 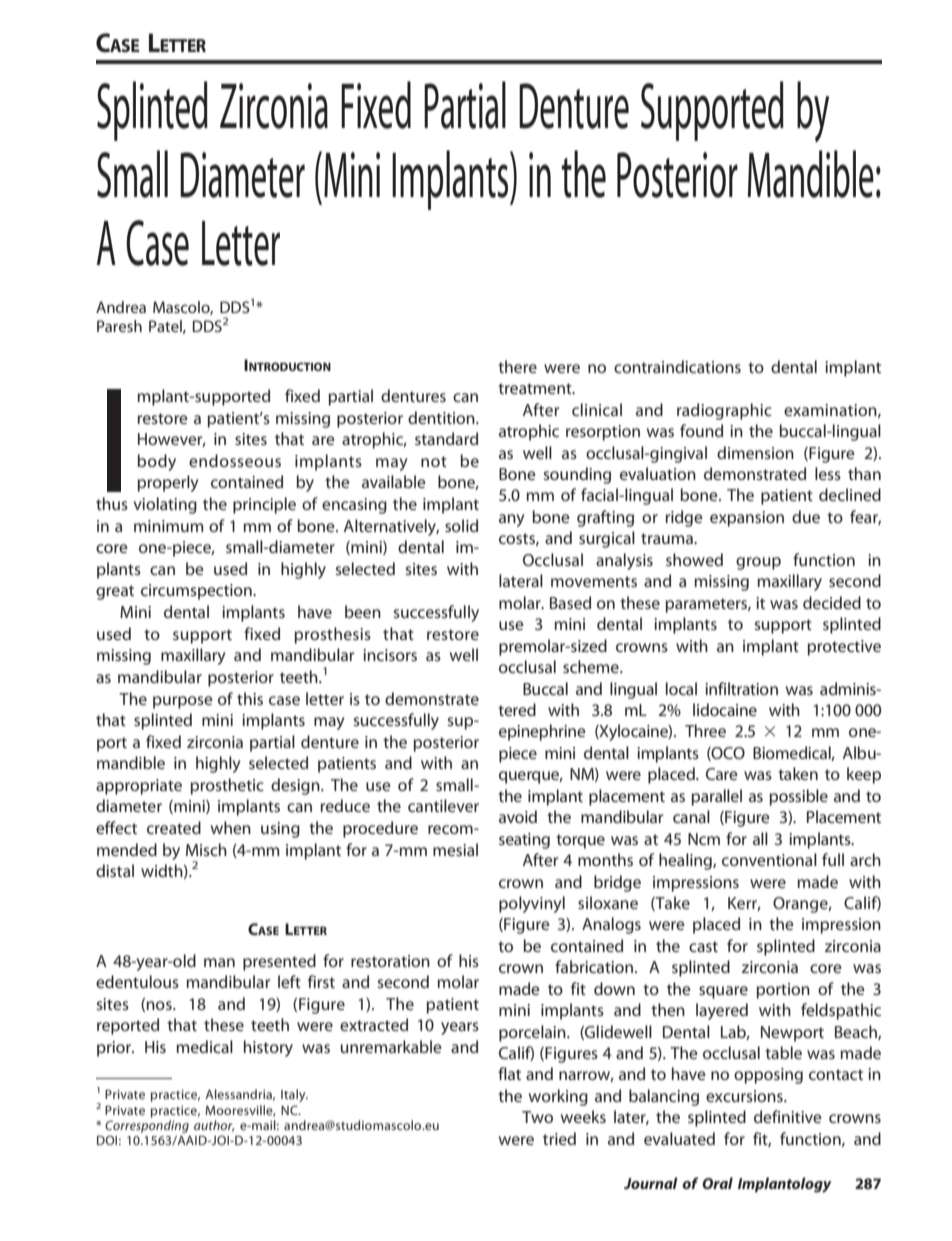 I want to click on endosseous, so click(x=235, y=460).
